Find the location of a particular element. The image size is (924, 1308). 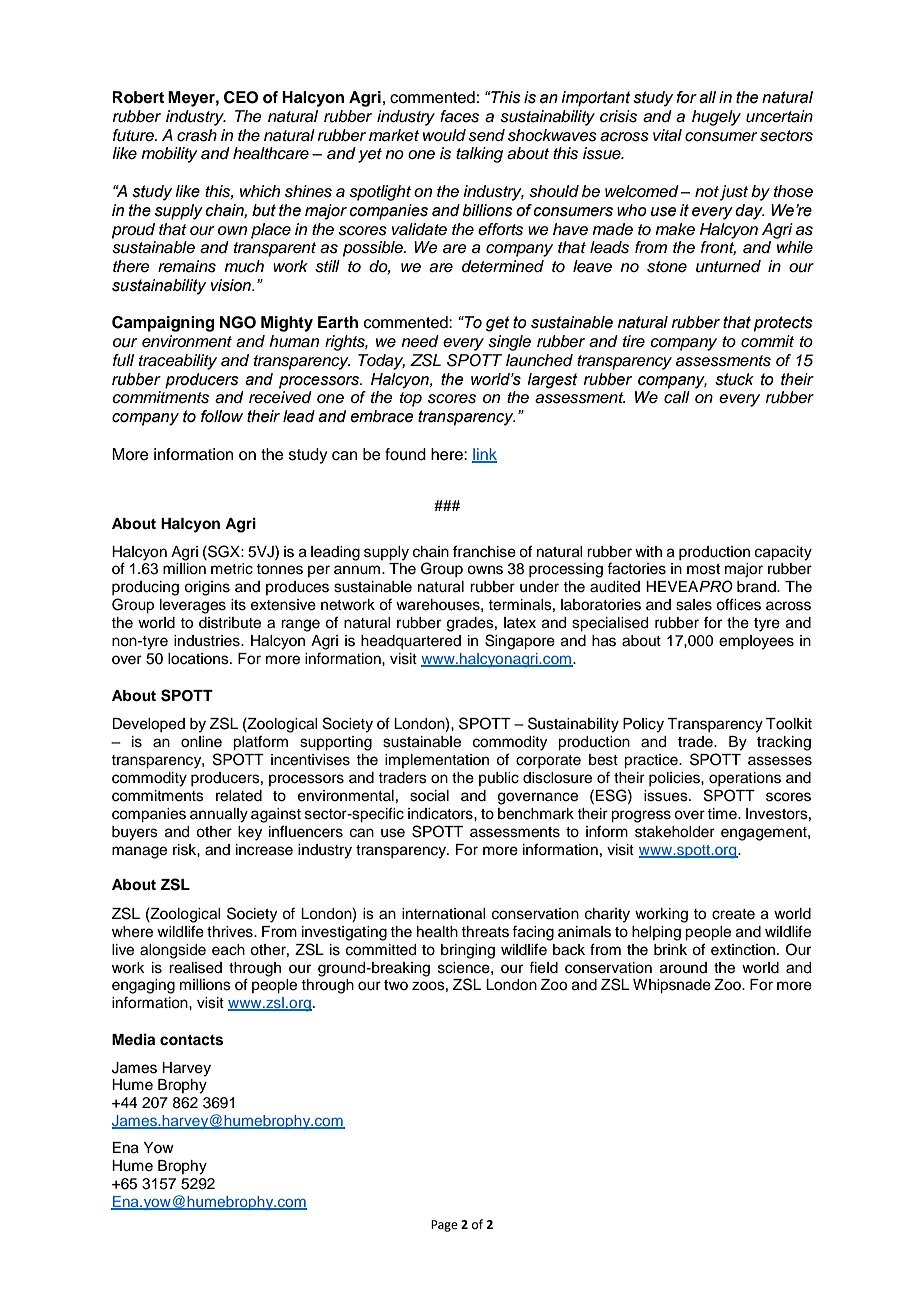

would is located at coordinates (444, 135).
